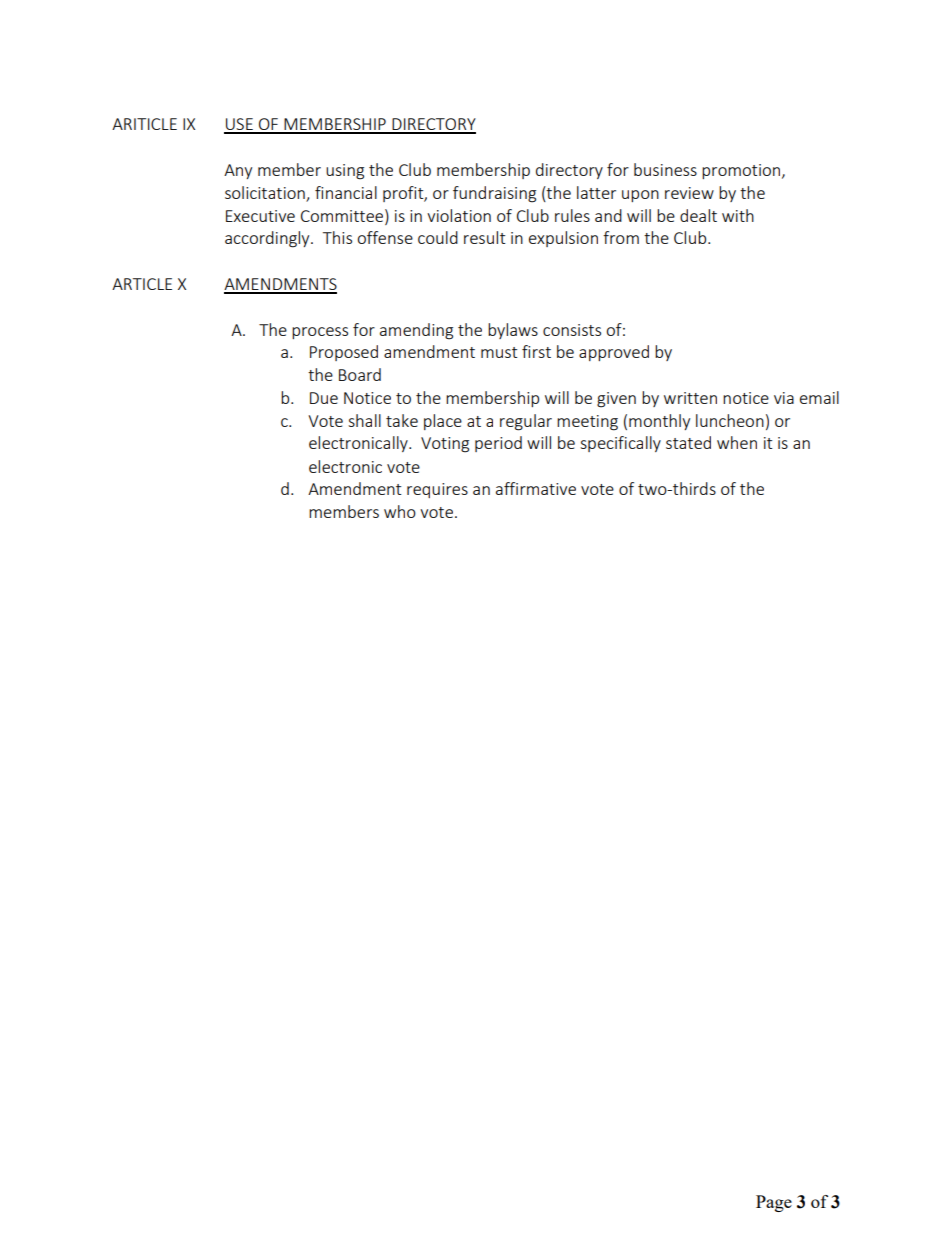 This page has height=1233, width=952. What do you see at coordinates (400, 511) in the page?
I see `who` at bounding box center [400, 511].
